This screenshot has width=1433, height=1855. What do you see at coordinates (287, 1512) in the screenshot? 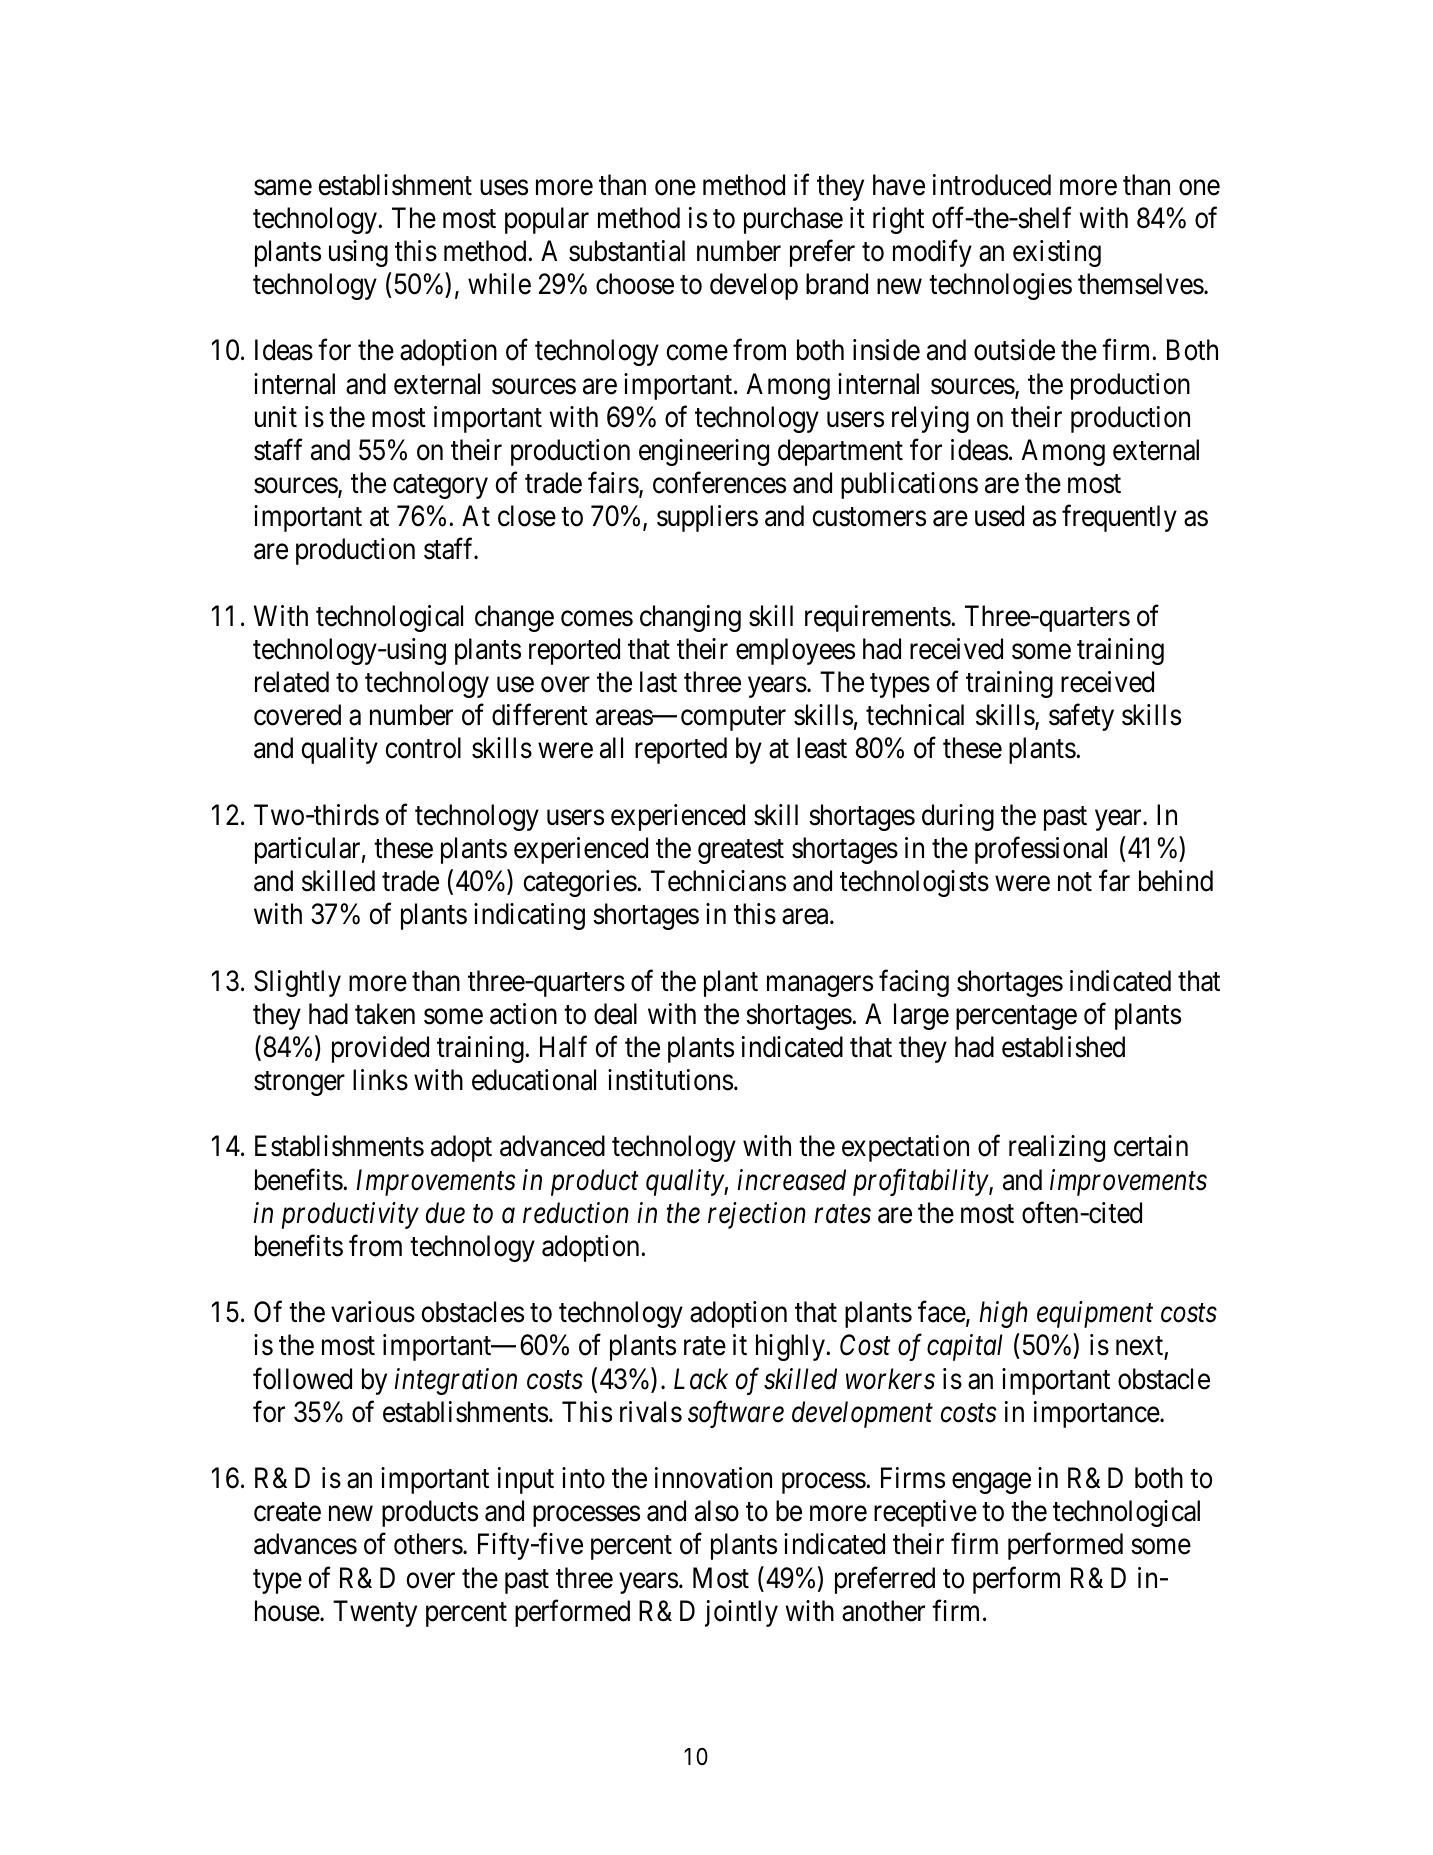
I see `create` at bounding box center [287, 1512].
